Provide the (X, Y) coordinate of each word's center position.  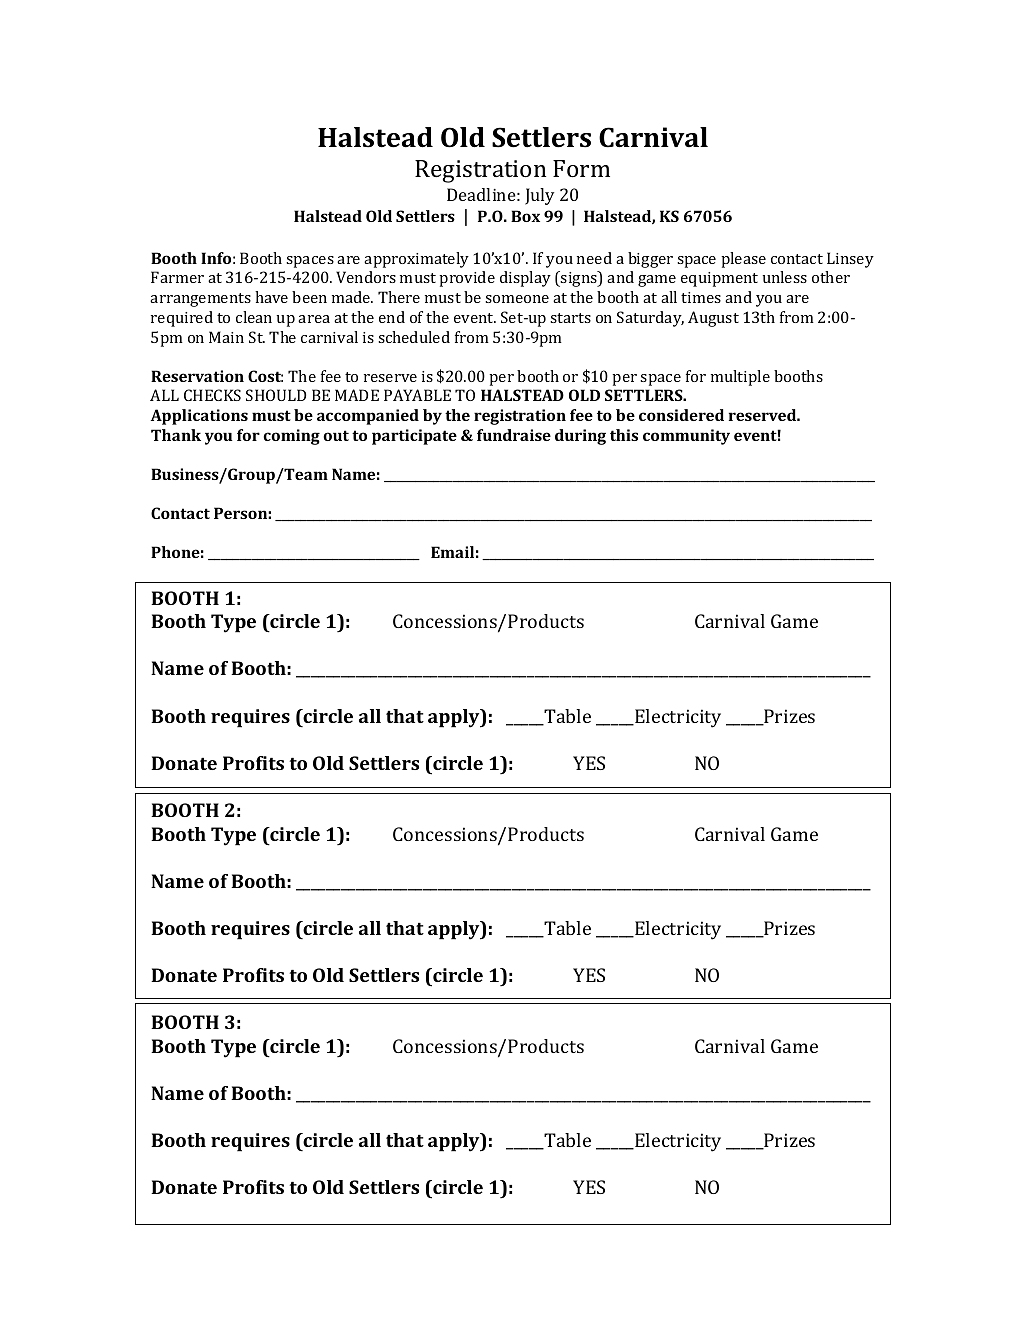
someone (517, 299)
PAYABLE (417, 395)
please (743, 260)
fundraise (514, 435)
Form (581, 168)
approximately (416, 260)
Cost (265, 376)
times (701, 297)
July (539, 196)
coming (291, 437)
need (594, 258)
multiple (740, 378)
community (686, 437)
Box (525, 216)
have (271, 297)
